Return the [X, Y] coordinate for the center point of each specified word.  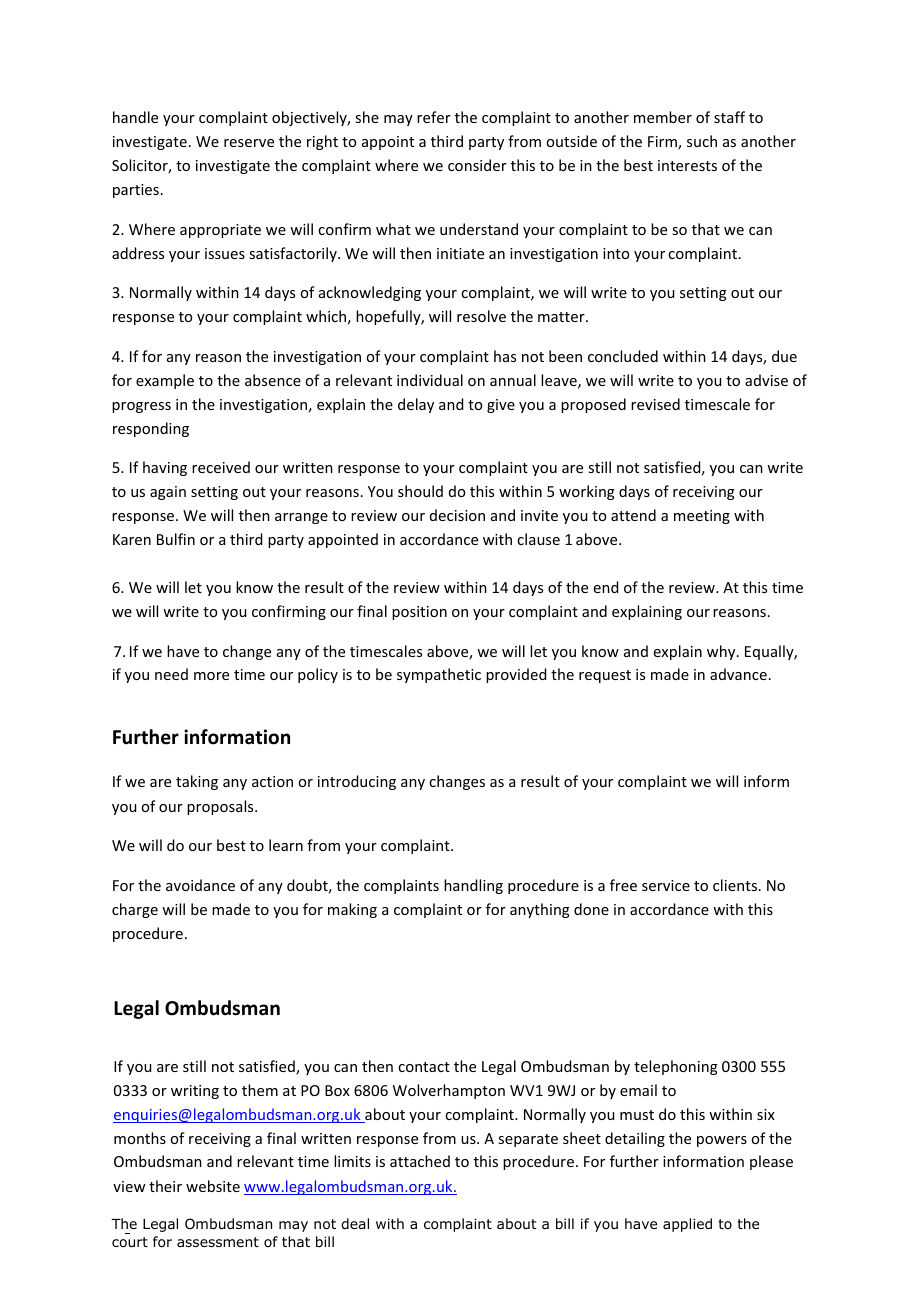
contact [424, 1067]
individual [430, 380]
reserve [249, 143]
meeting [702, 517]
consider [477, 165]
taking [197, 782]
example [165, 381]
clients [735, 885]
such [702, 141]
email [638, 1090]
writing [195, 1092]
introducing [357, 782]
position [419, 613]
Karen [132, 539]
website [213, 1186]
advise [766, 380]
